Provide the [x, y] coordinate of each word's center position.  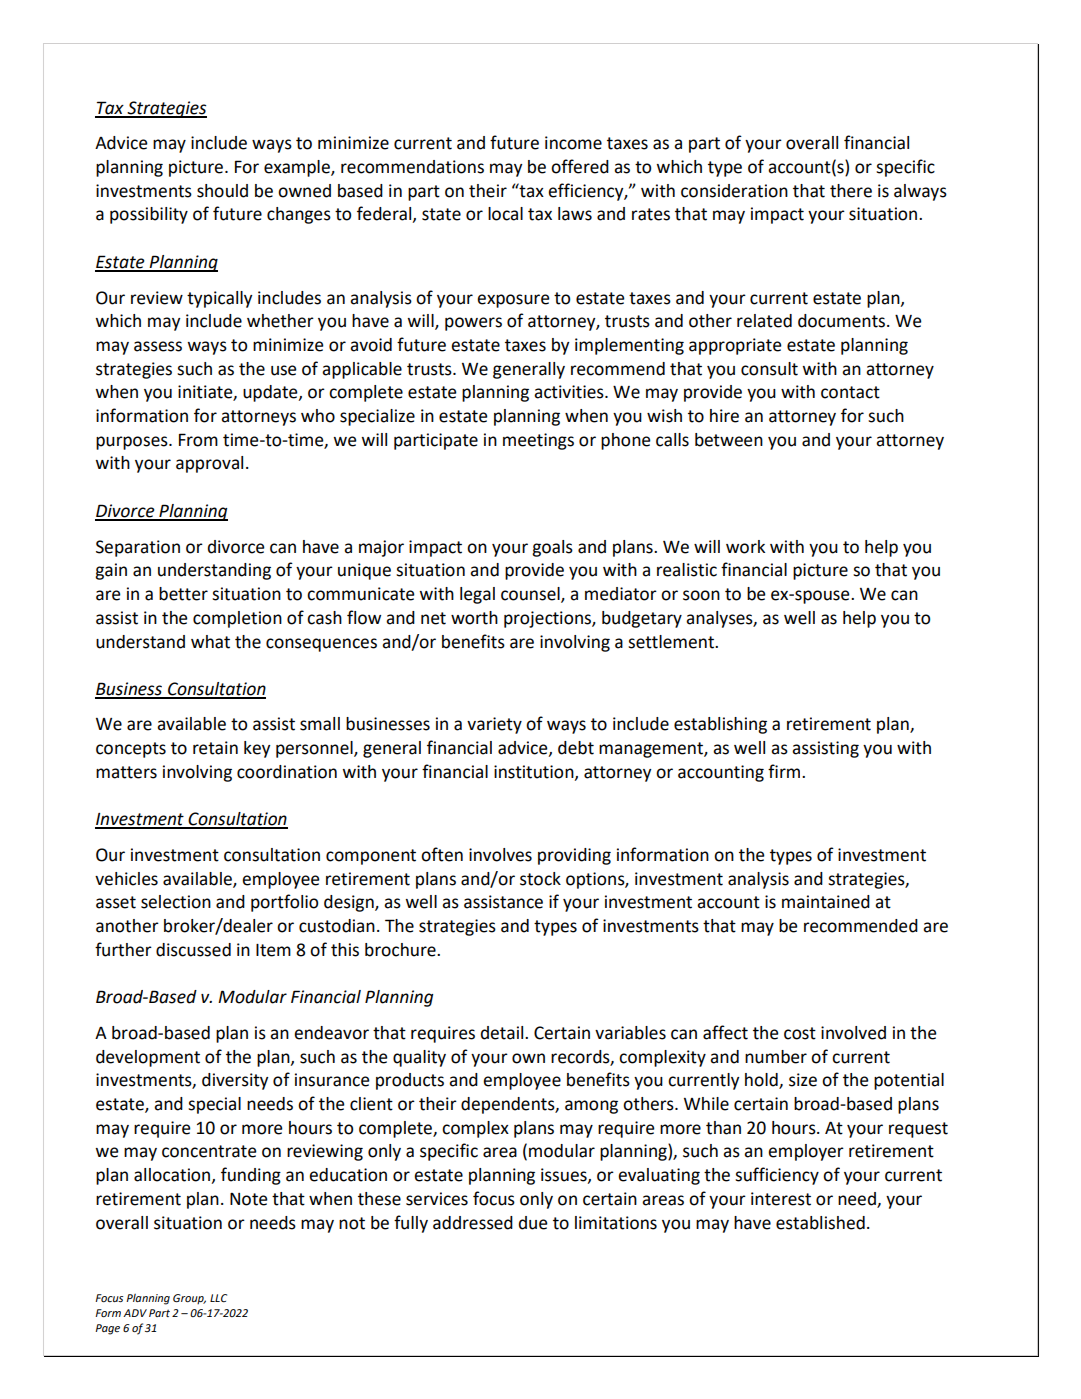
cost [800, 1033]
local [505, 214]
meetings [538, 441]
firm [784, 771]
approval [209, 464]
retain [215, 748]
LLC [218, 1298]
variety [494, 725]
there [851, 191]
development [148, 1058]
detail [503, 1033]
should [222, 191]
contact [850, 392]
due [533, 1223]
